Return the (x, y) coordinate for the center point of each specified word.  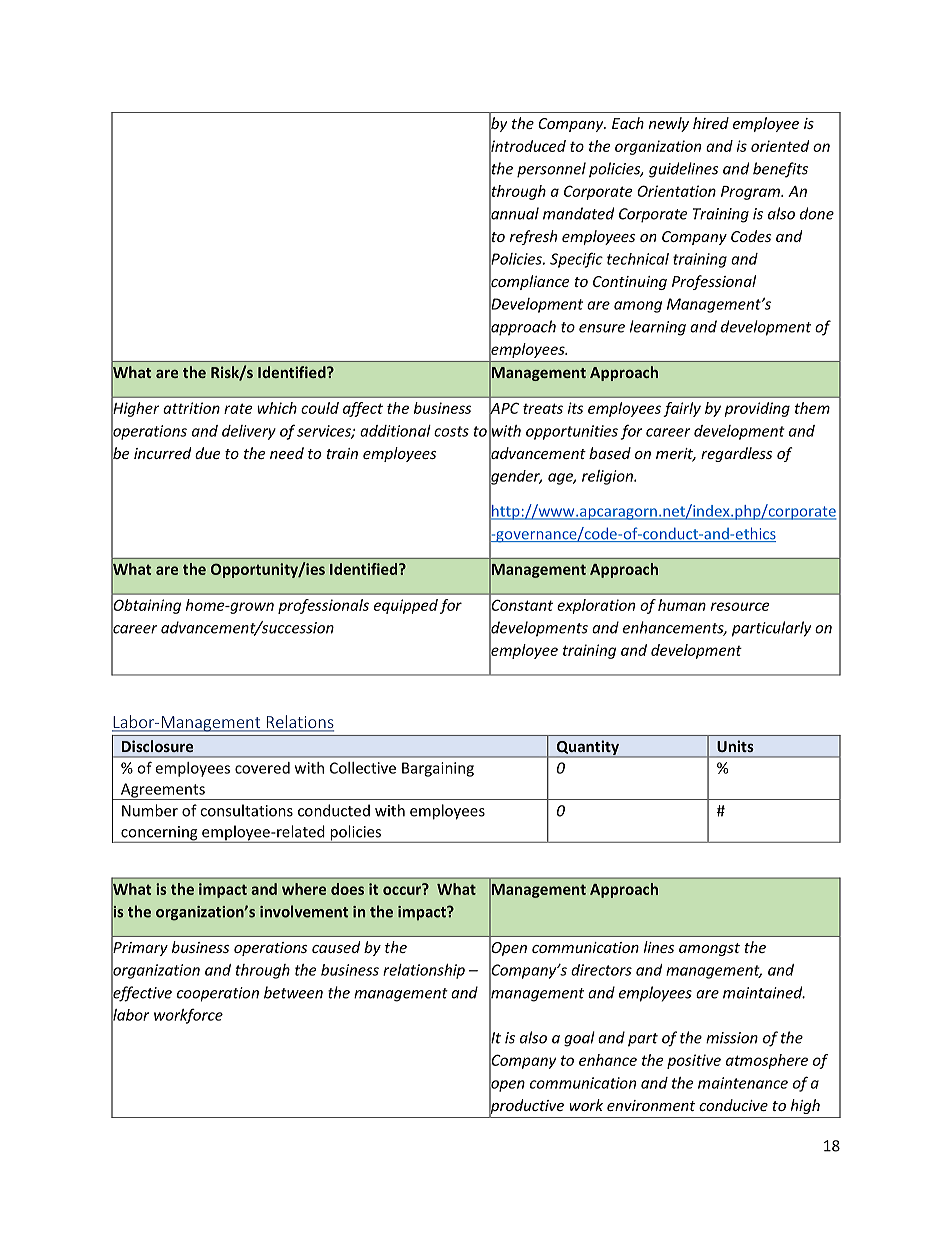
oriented (780, 146)
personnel (551, 170)
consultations (246, 810)
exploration (596, 606)
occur (403, 889)
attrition (191, 408)
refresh (533, 237)
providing (757, 409)
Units (735, 746)
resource (740, 606)
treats (543, 408)
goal (579, 1039)
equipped (406, 606)
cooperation (218, 994)
